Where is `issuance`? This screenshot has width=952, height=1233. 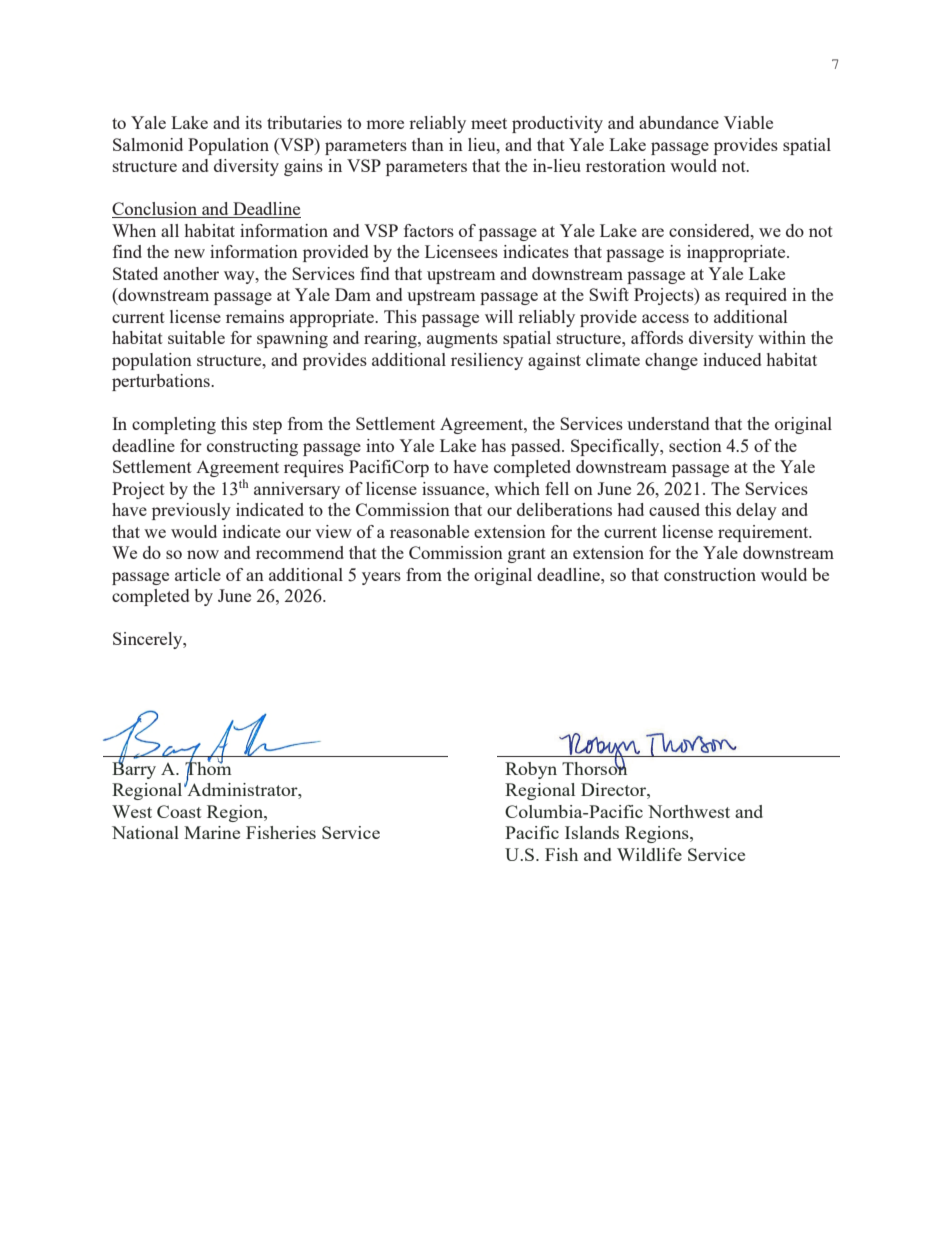 issuance is located at coordinates (454, 488).
